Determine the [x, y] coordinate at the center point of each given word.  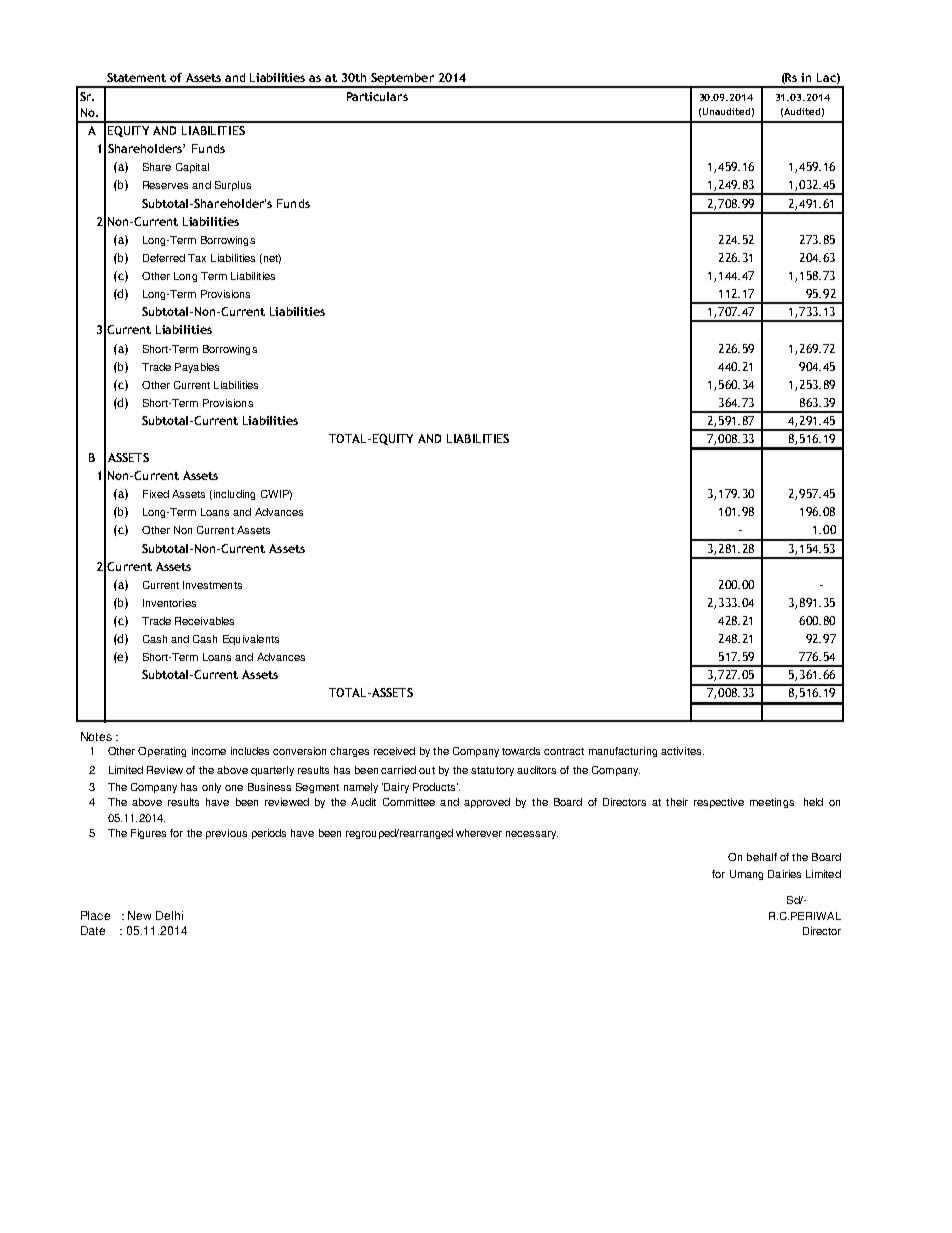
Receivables [204, 621]
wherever [479, 833]
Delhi [169, 915]
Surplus [233, 186]
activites [682, 751]
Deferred [164, 258]
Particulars [377, 96]
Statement [136, 77]
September [402, 80]
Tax [197, 258]
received [394, 751]
